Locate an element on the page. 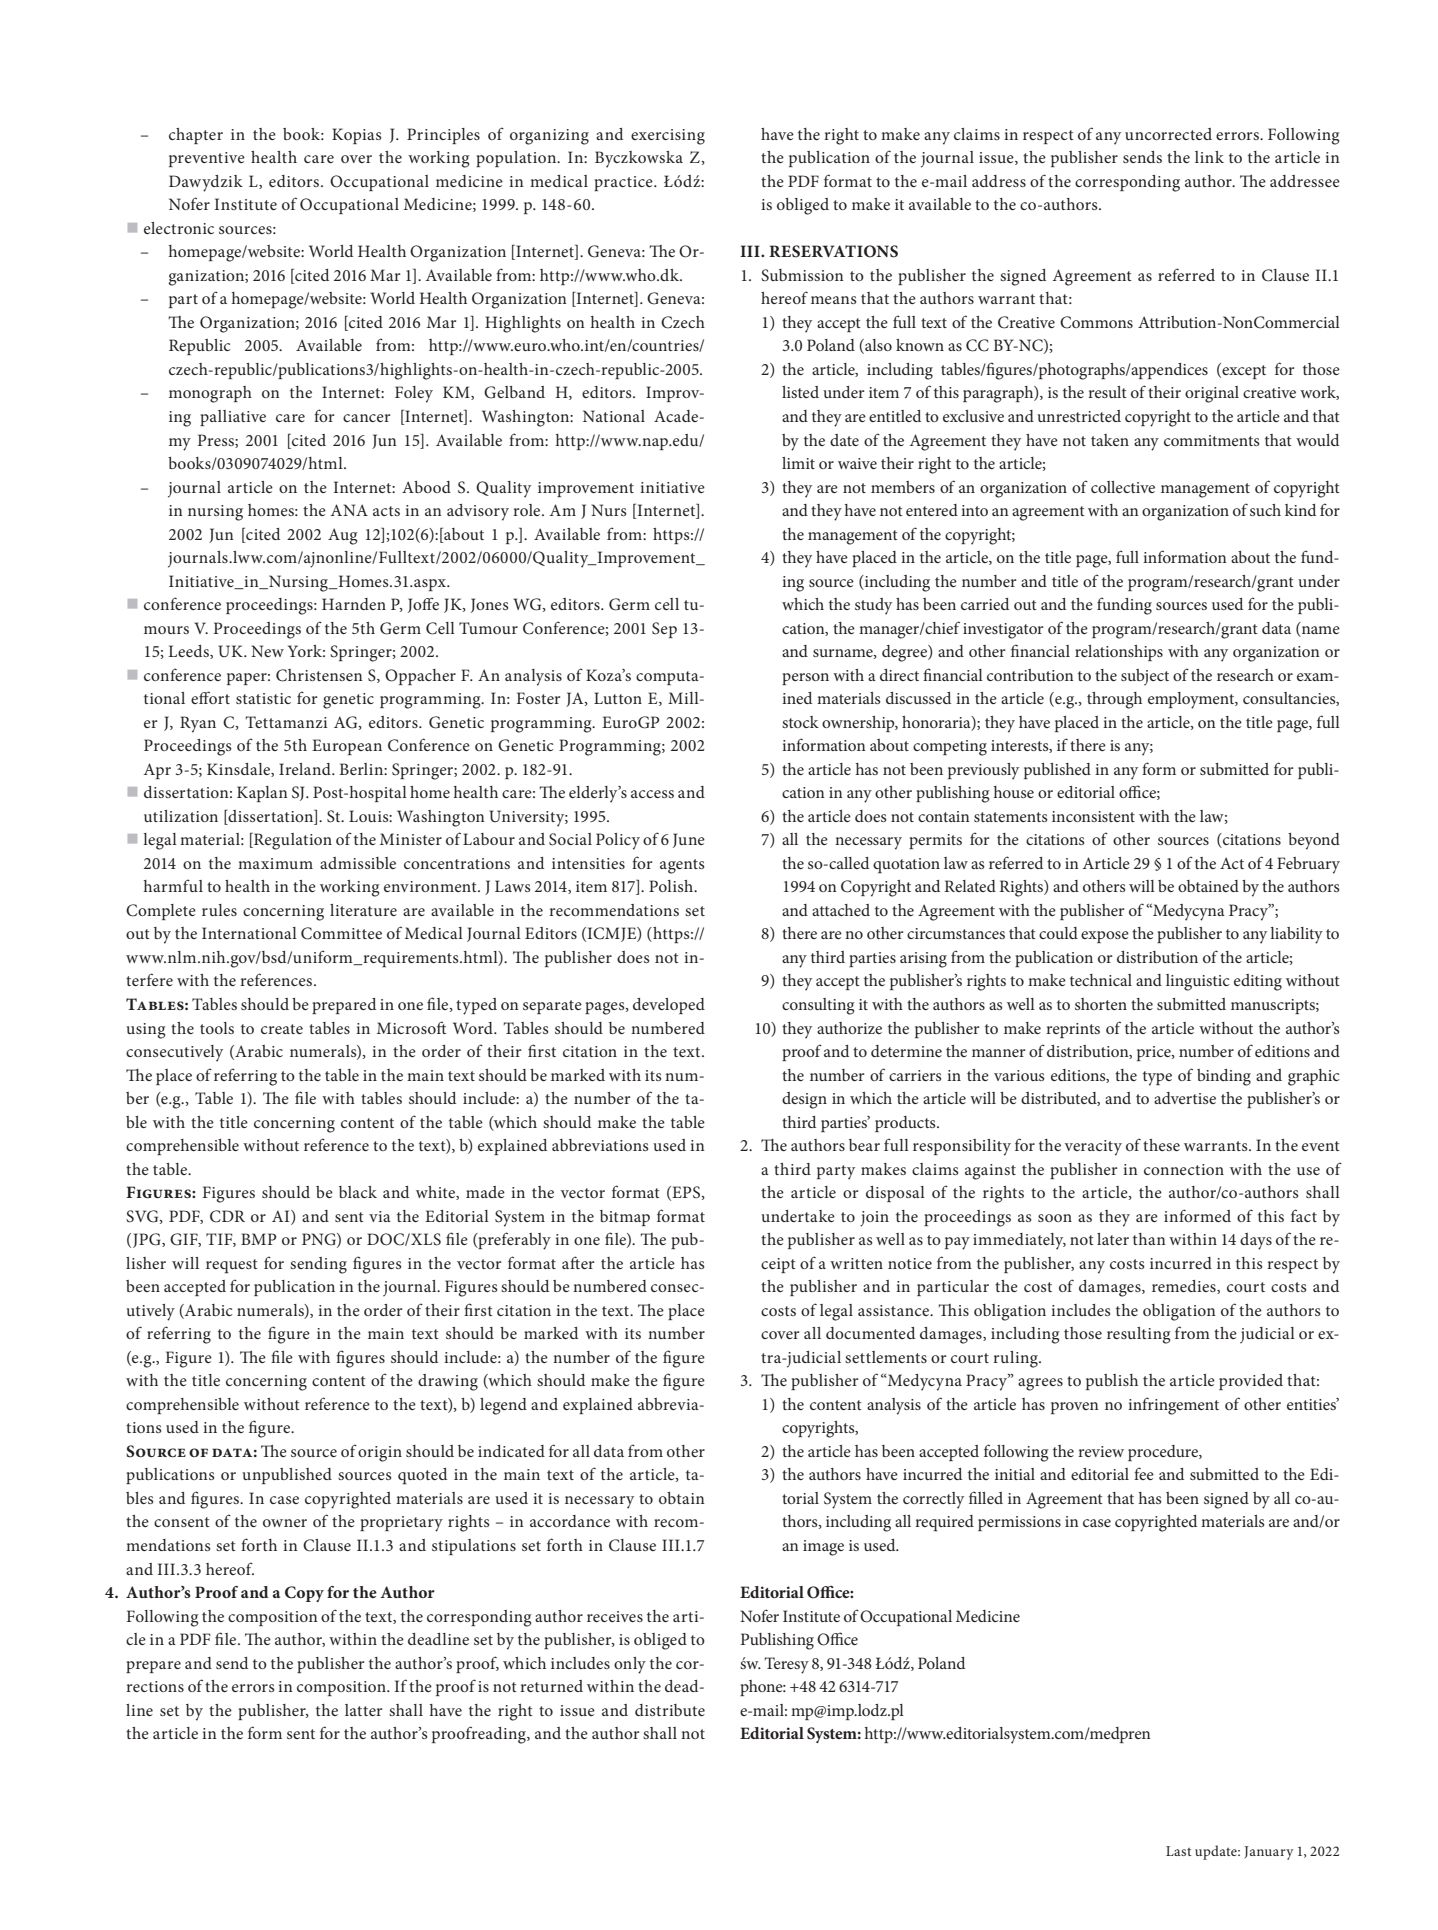 This page has height=1930, width=1438. link is located at coordinates (1209, 157).
